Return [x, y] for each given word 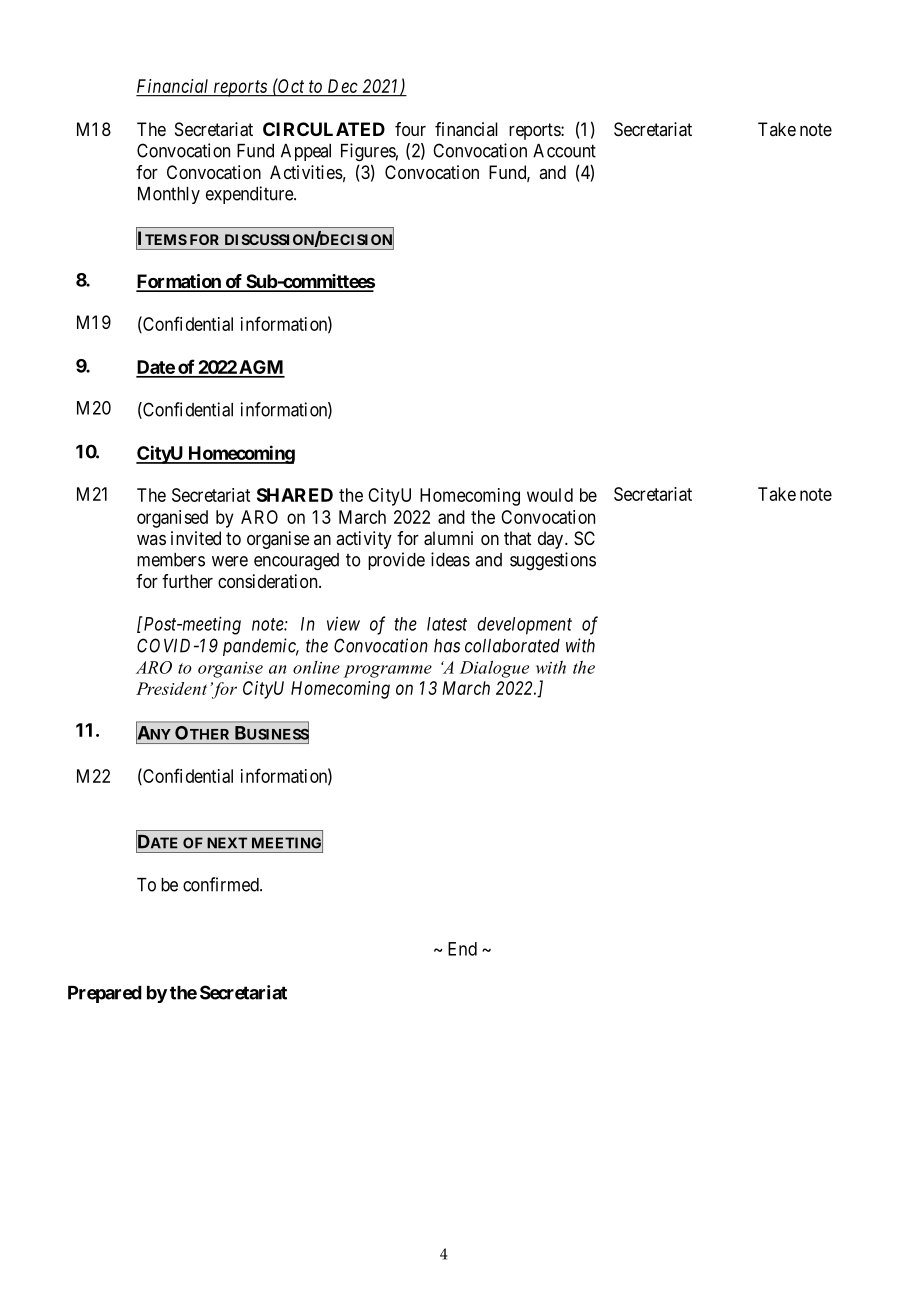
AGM [261, 368]
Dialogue [494, 669]
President [171, 688]
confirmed [222, 884]
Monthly [169, 195]
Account [564, 151]
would [550, 495]
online [316, 667]
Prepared [105, 994]
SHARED [295, 495]
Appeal [306, 152]
